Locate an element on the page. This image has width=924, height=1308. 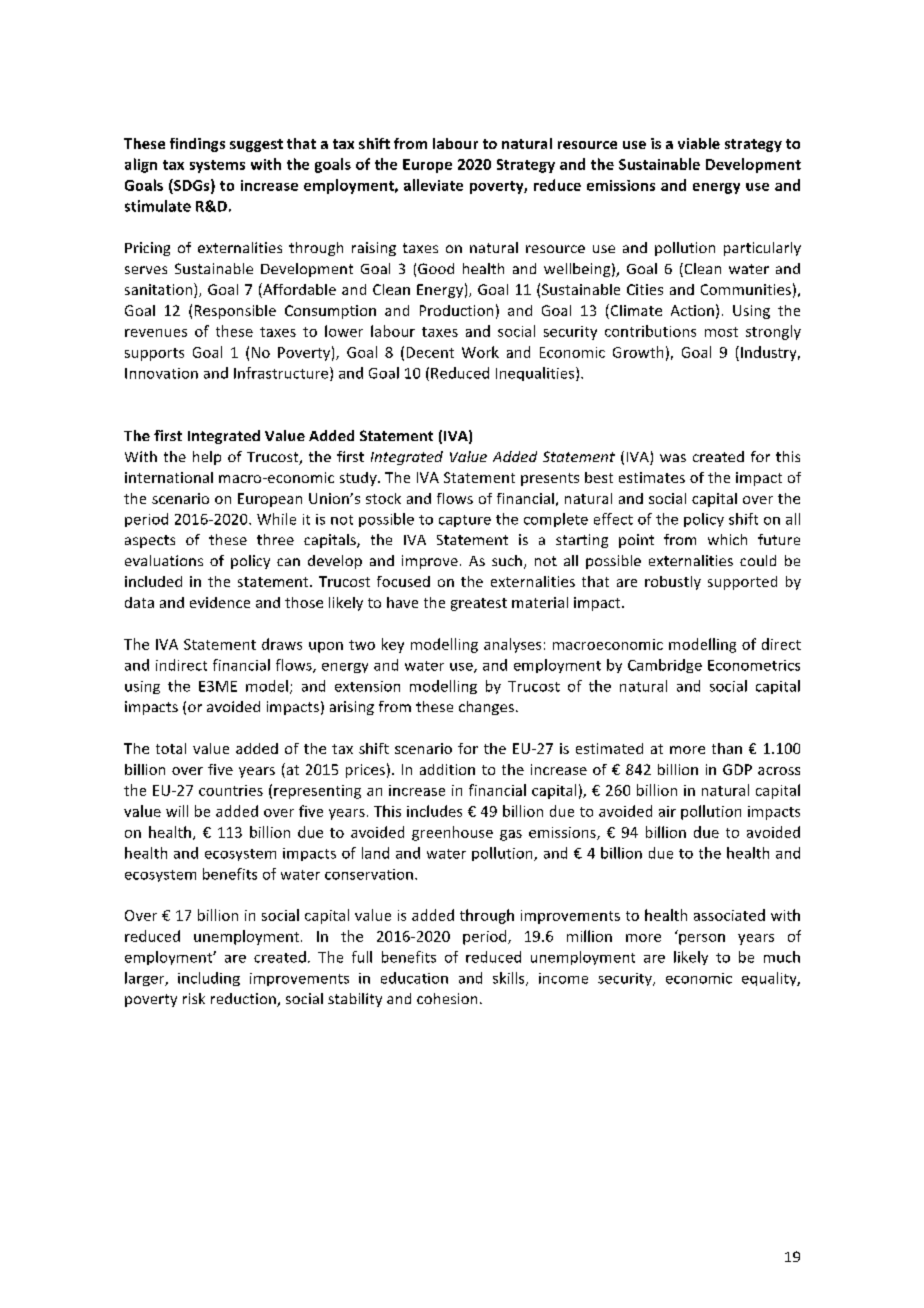
alleviate is located at coordinates (433, 185).
